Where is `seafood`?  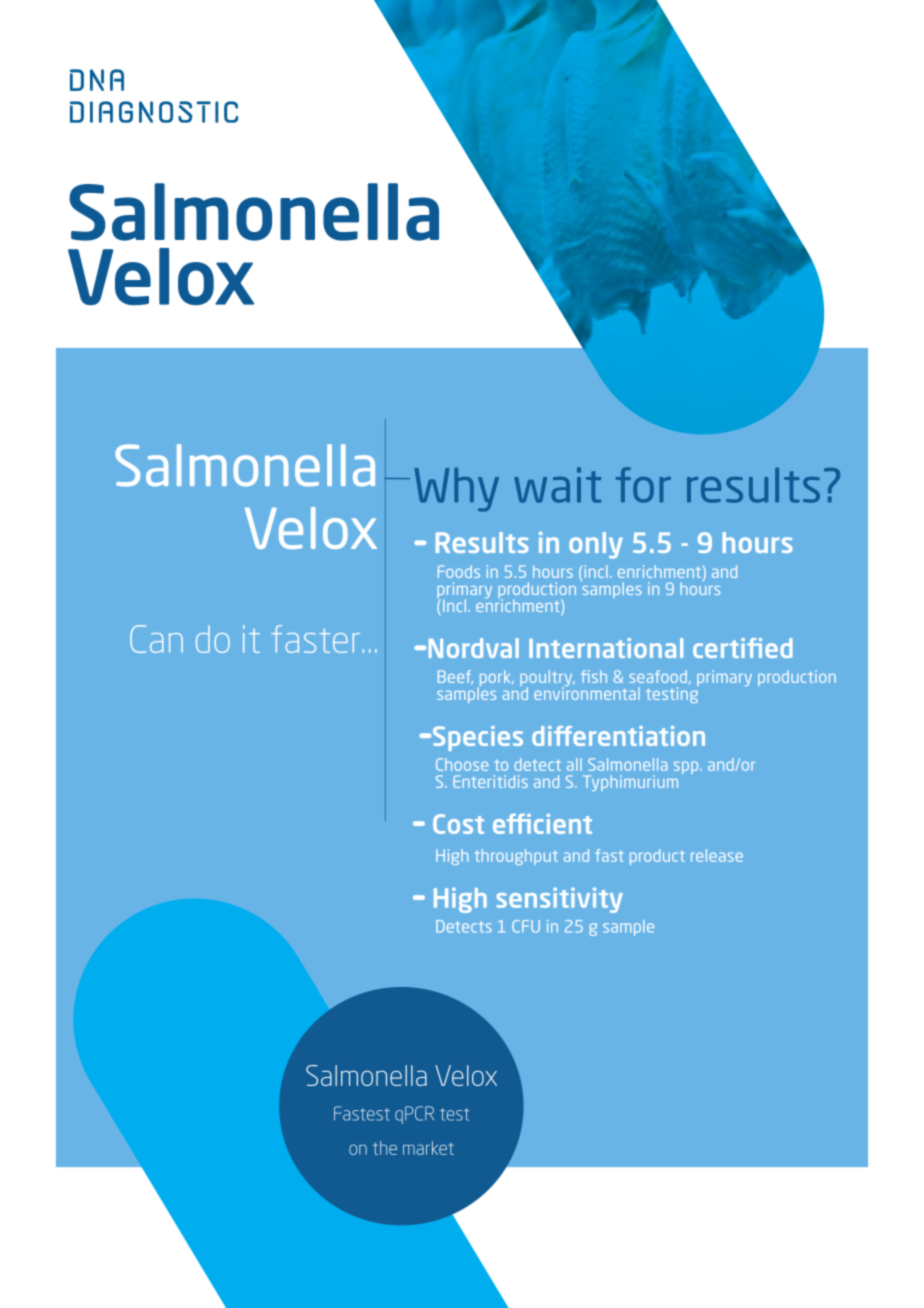
seafood is located at coordinates (658, 676).
